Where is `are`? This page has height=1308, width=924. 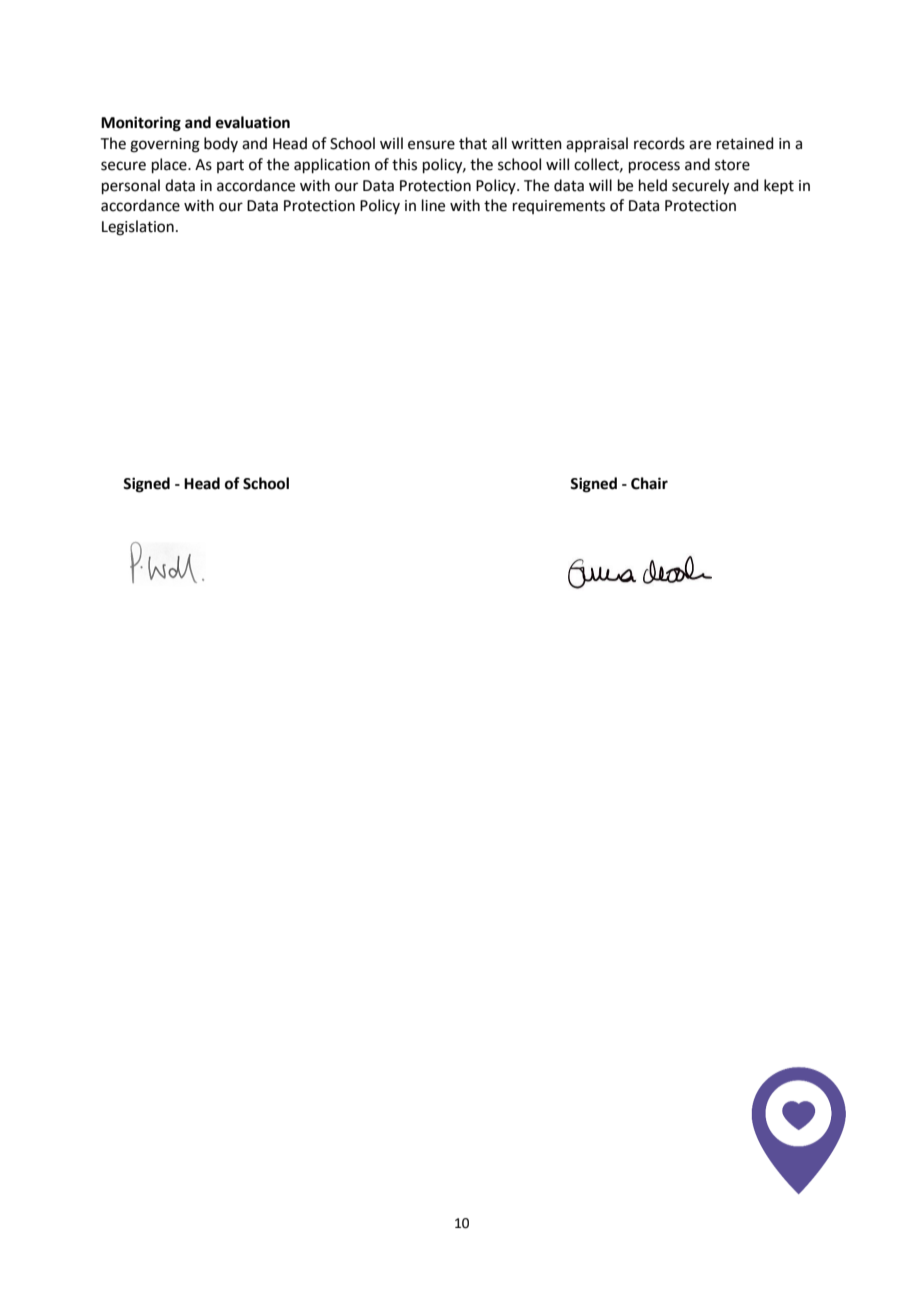
are is located at coordinates (700, 145).
